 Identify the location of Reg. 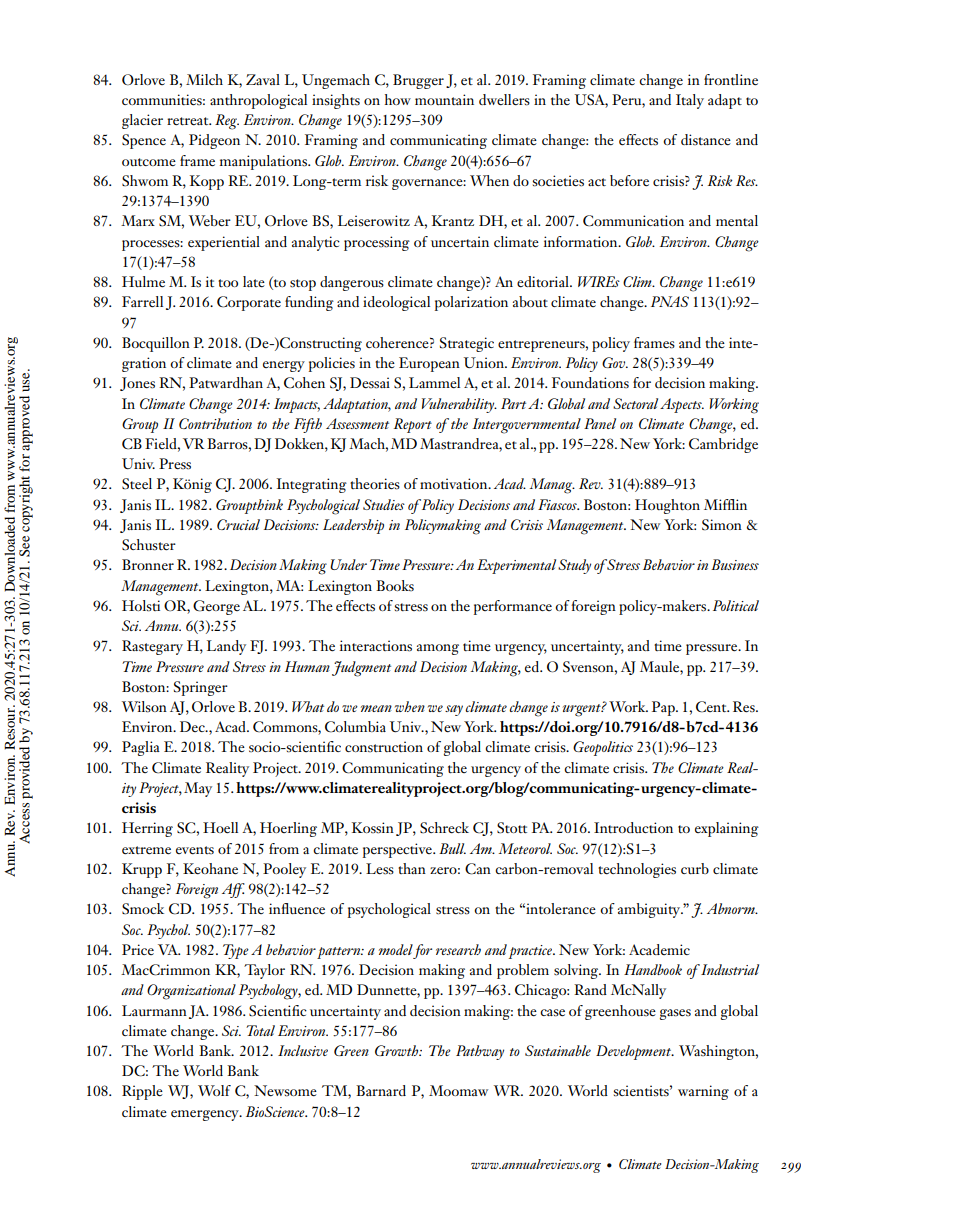
(227, 122).
